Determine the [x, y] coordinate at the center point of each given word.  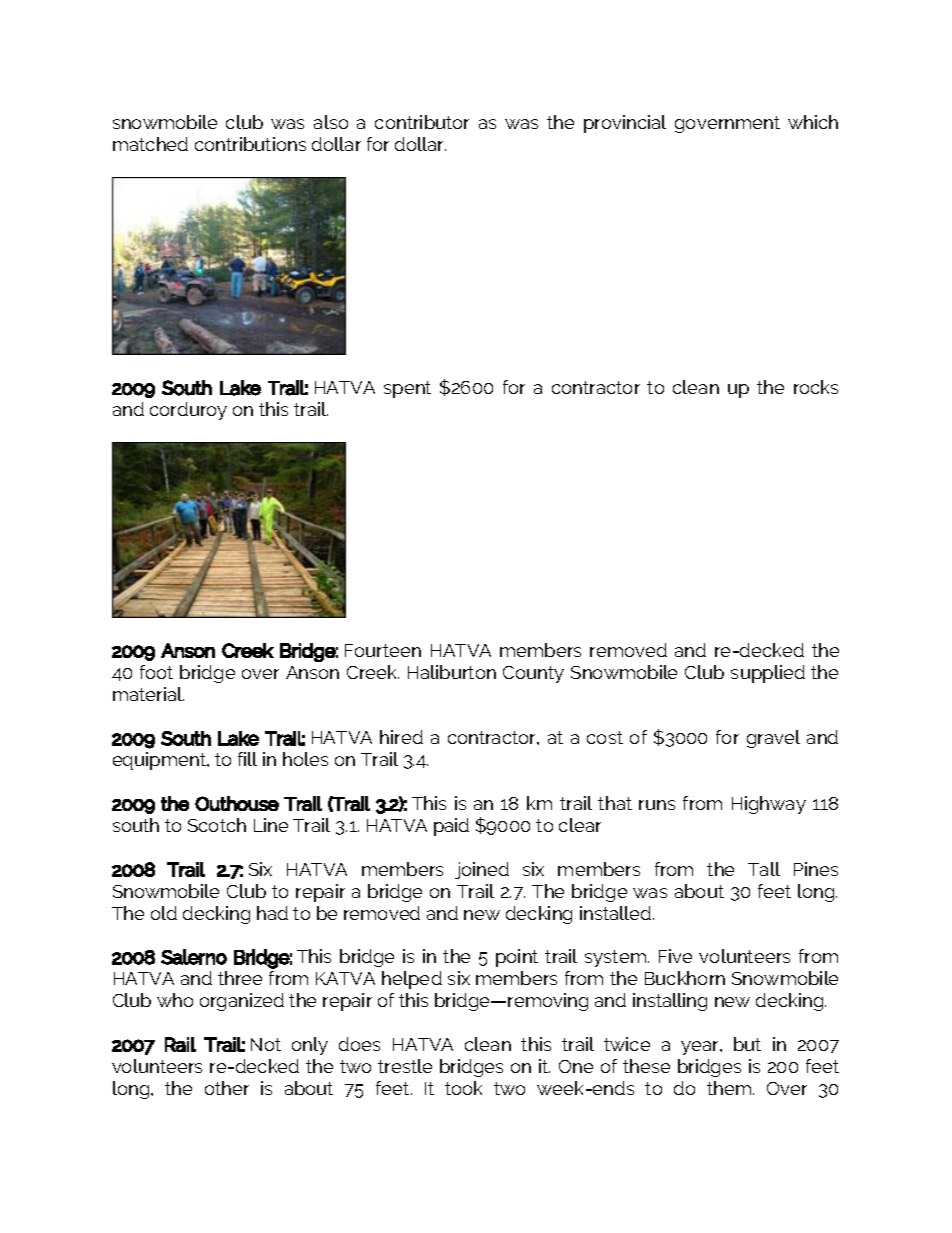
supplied [768, 674]
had [272, 913]
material [148, 694]
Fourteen [383, 650]
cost [605, 737]
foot [156, 672]
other [227, 1088]
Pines [816, 869]
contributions [250, 144]
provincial [625, 124]
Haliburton [452, 672]
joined [482, 870]
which [813, 122]
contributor [422, 122]
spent [407, 389]
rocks [816, 387]
